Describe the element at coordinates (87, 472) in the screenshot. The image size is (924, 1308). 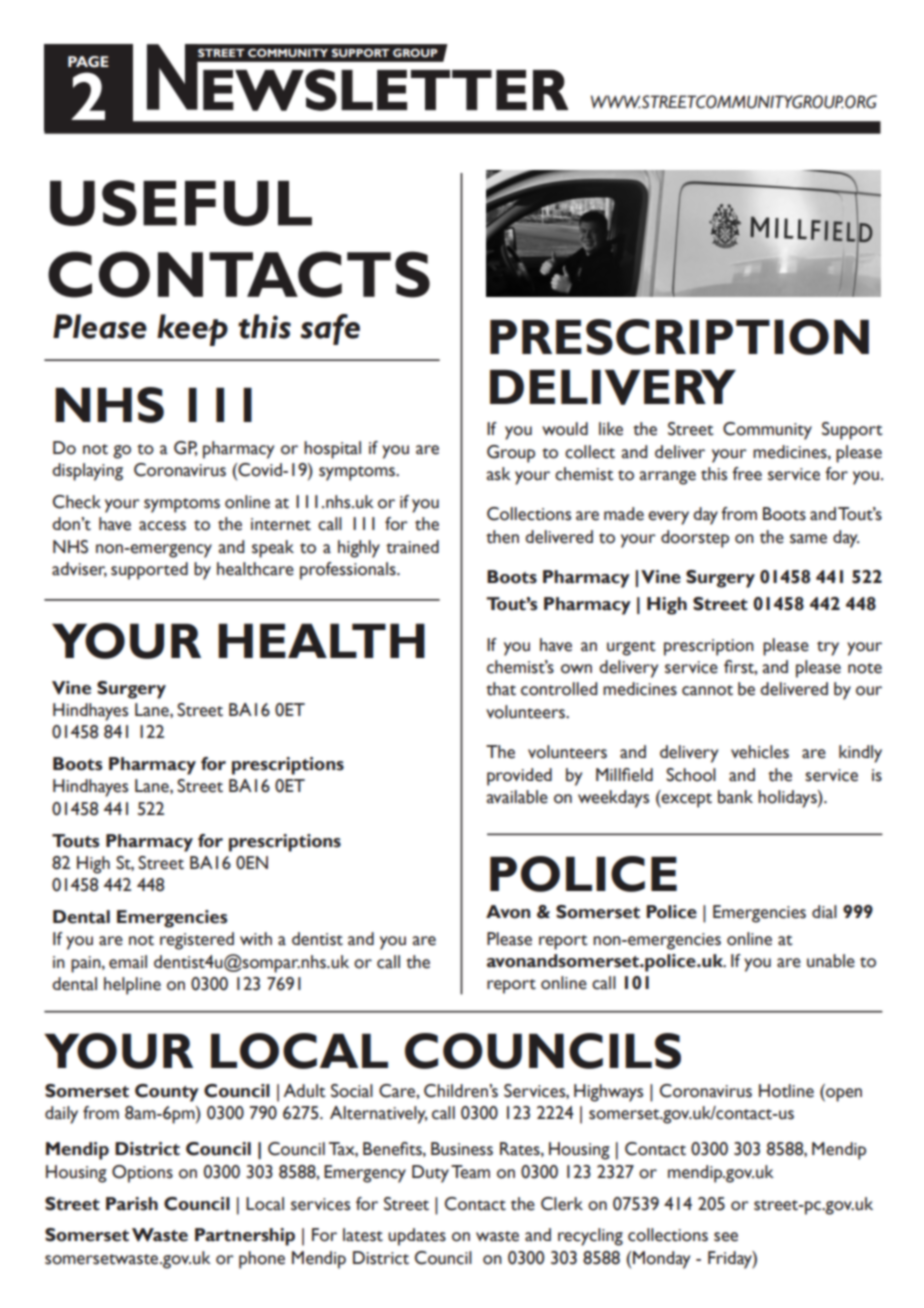
I see `displaying` at that location.
